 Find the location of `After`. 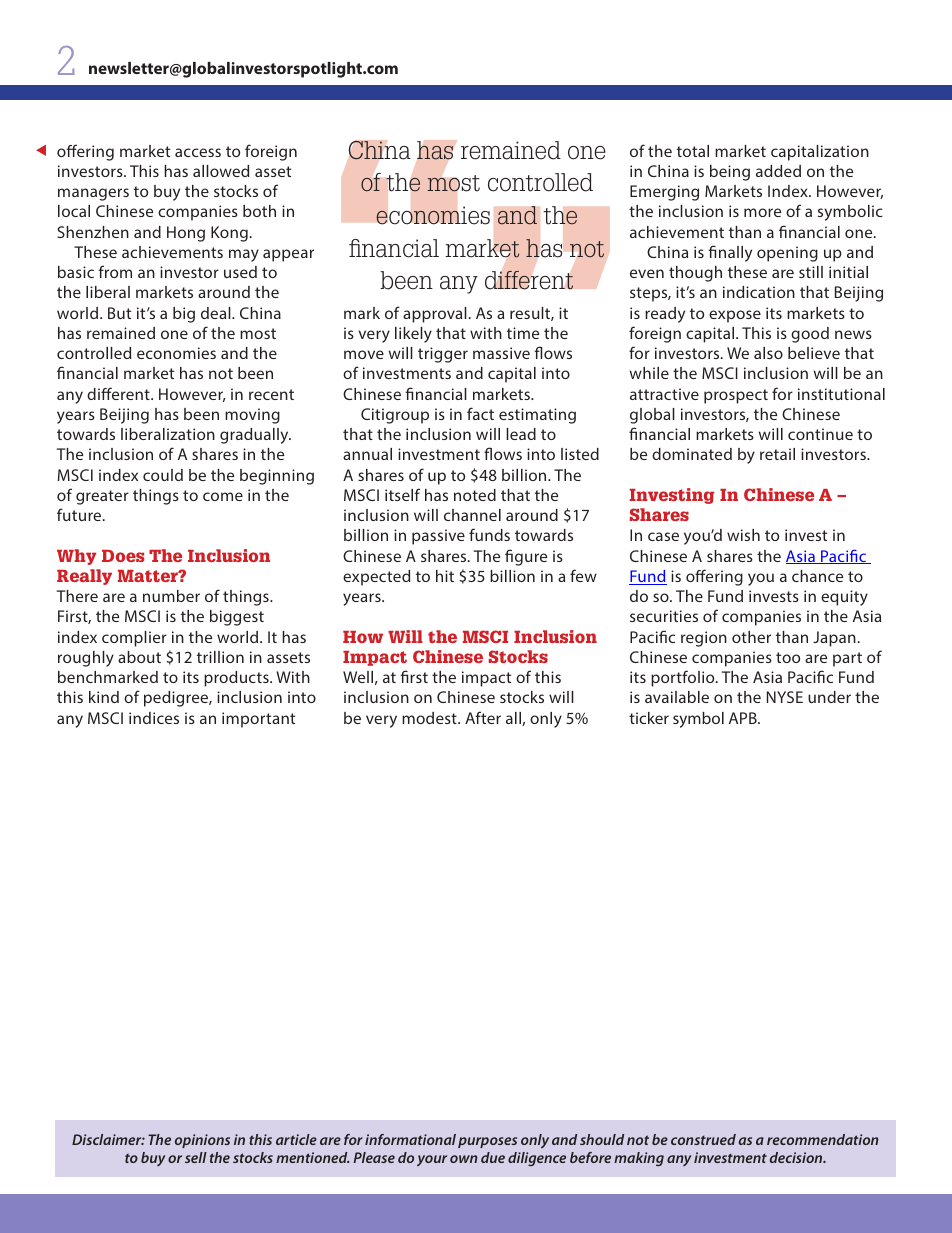

After is located at coordinates (483, 717).
